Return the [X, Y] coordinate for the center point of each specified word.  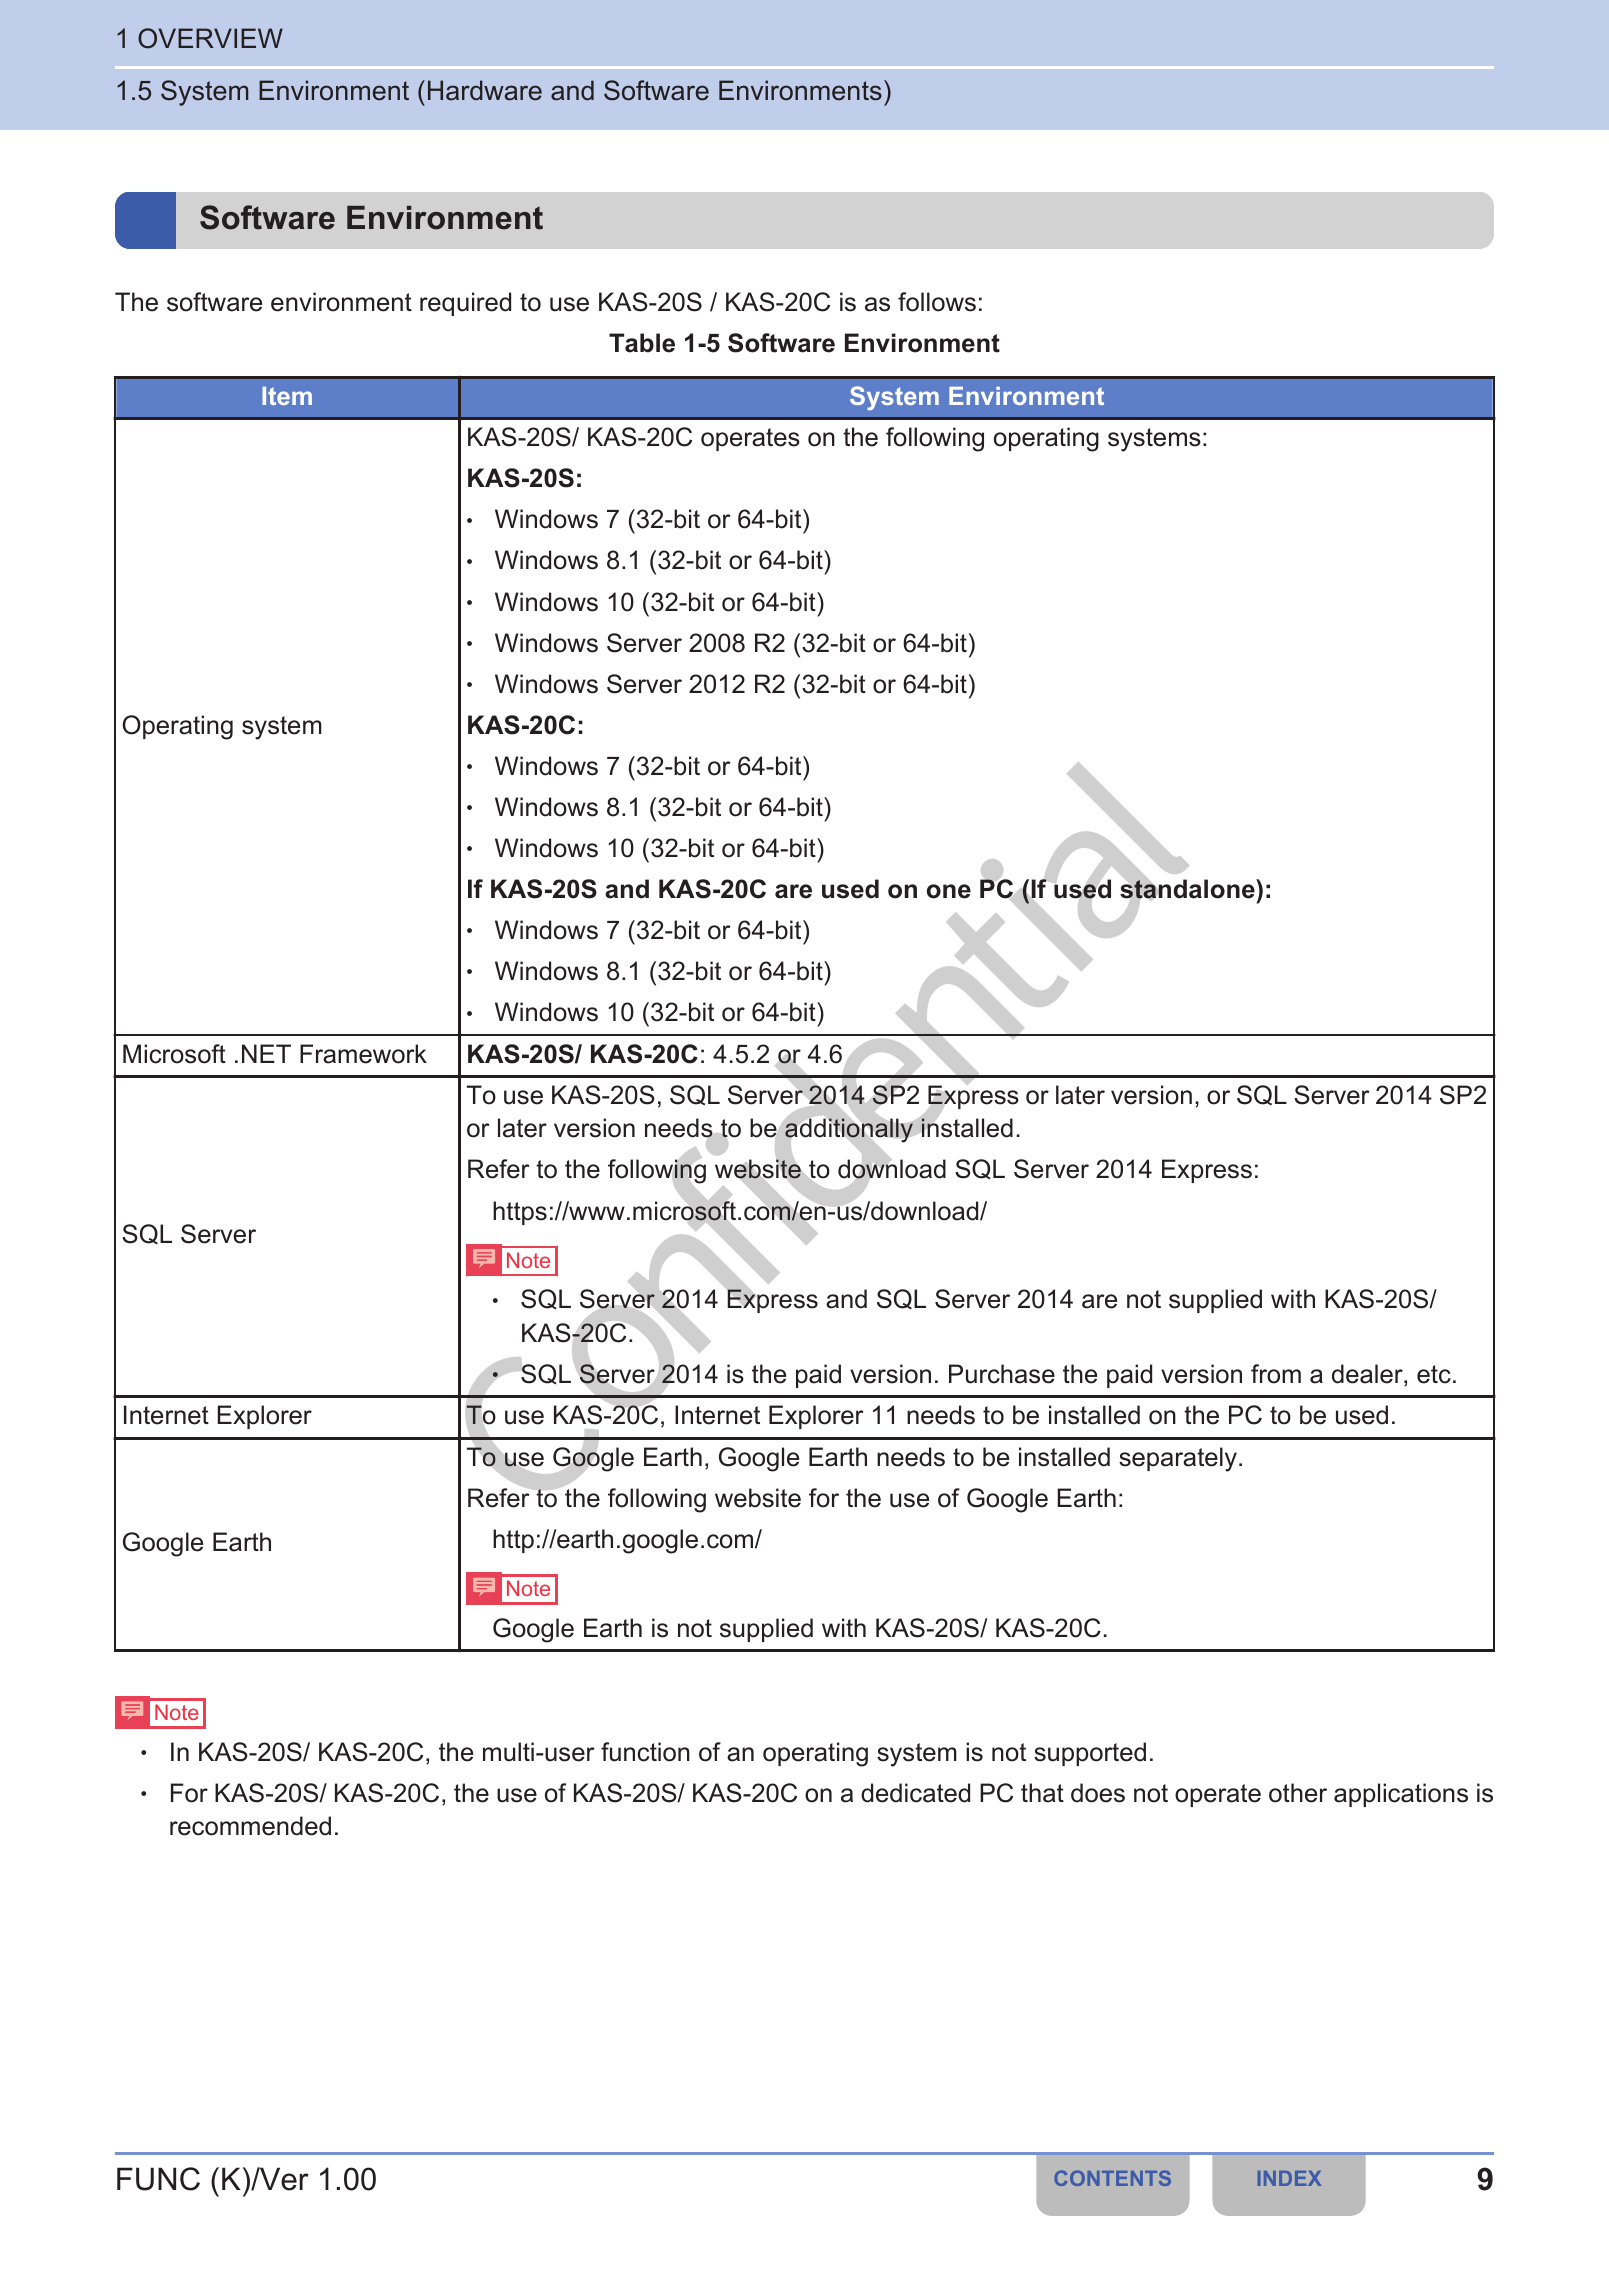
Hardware [485, 90]
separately [1178, 1459]
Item [287, 396]
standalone [1188, 889]
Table [642, 343]
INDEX [1289, 2178]
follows [937, 302]
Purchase [1002, 1374]
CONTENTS [1112, 2178]
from [1276, 1374]
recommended [250, 1826]
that [1042, 1793]
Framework [363, 1054]
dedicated [915, 1793]
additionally [849, 1130]
